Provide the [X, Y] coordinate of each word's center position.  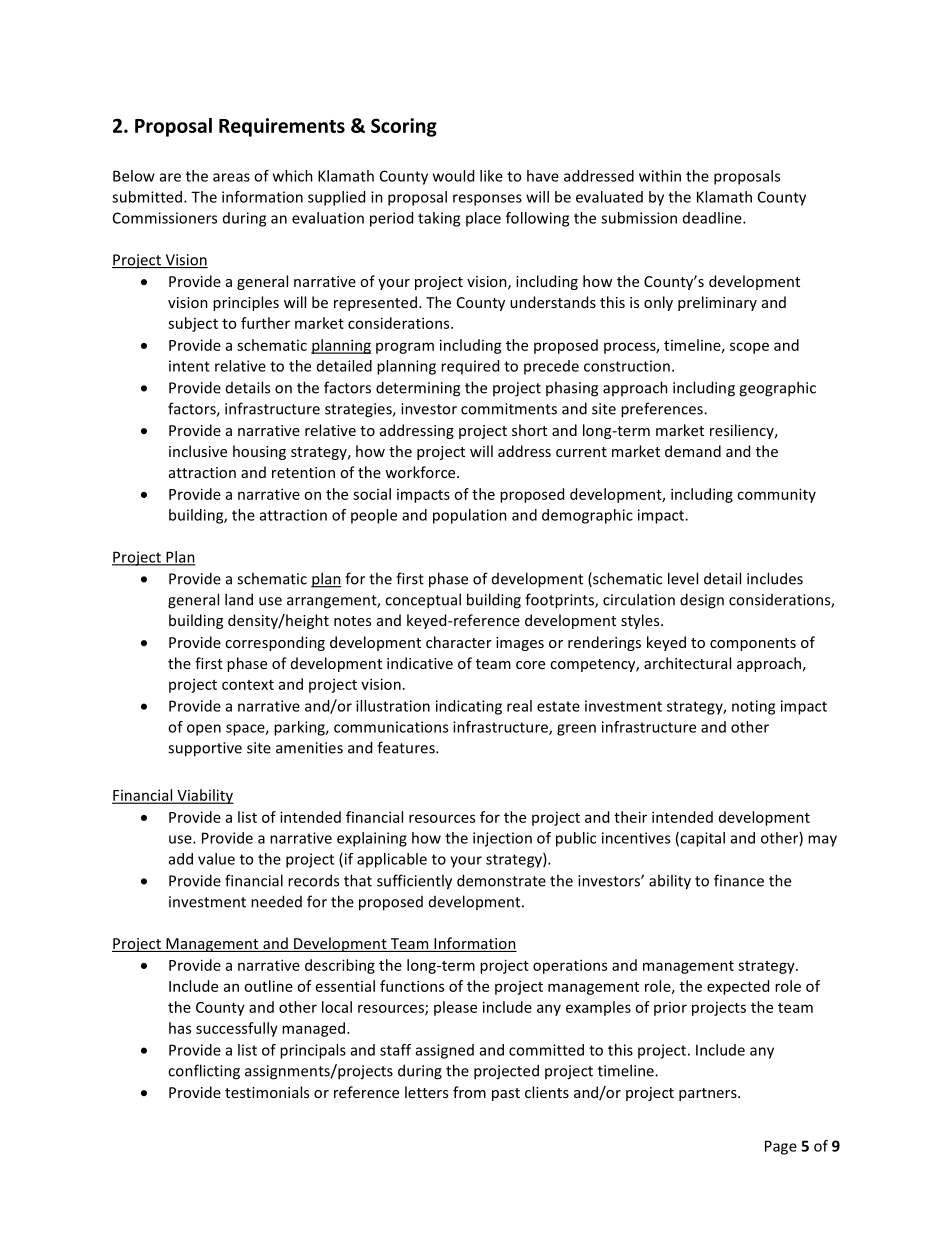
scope [749, 348]
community [776, 495]
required [470, 367]
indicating [469, 707]
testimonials [267, 1092]
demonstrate [501, 880]
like [491, 176]
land [239, 599]
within [660, 176]
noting [753, 707]
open [204, 730]
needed [276, 901]
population [470, 516]
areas [231, 177]
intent [189, 366]
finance [739, 880]
